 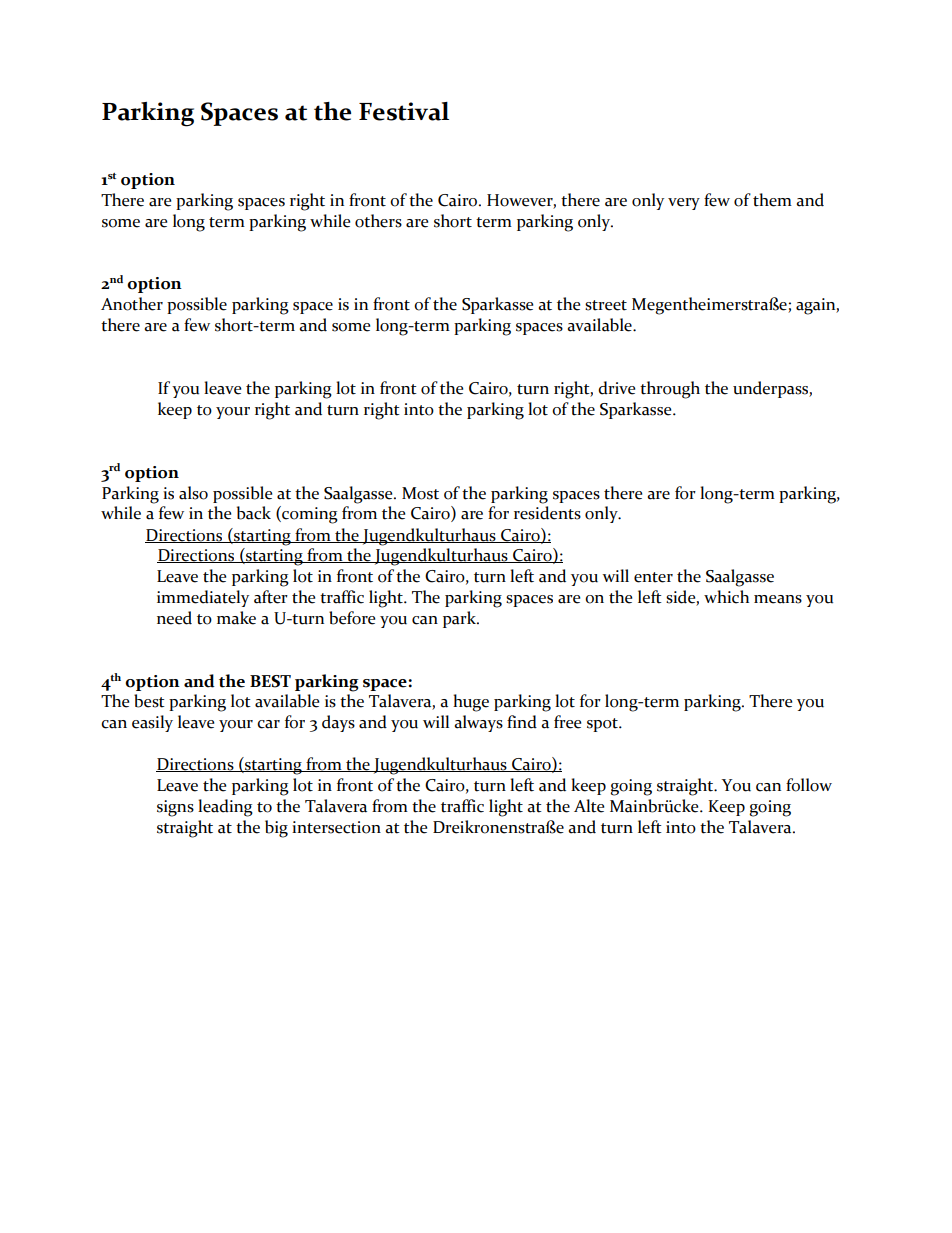 I want to click on also, so click(x=193, y=493).
